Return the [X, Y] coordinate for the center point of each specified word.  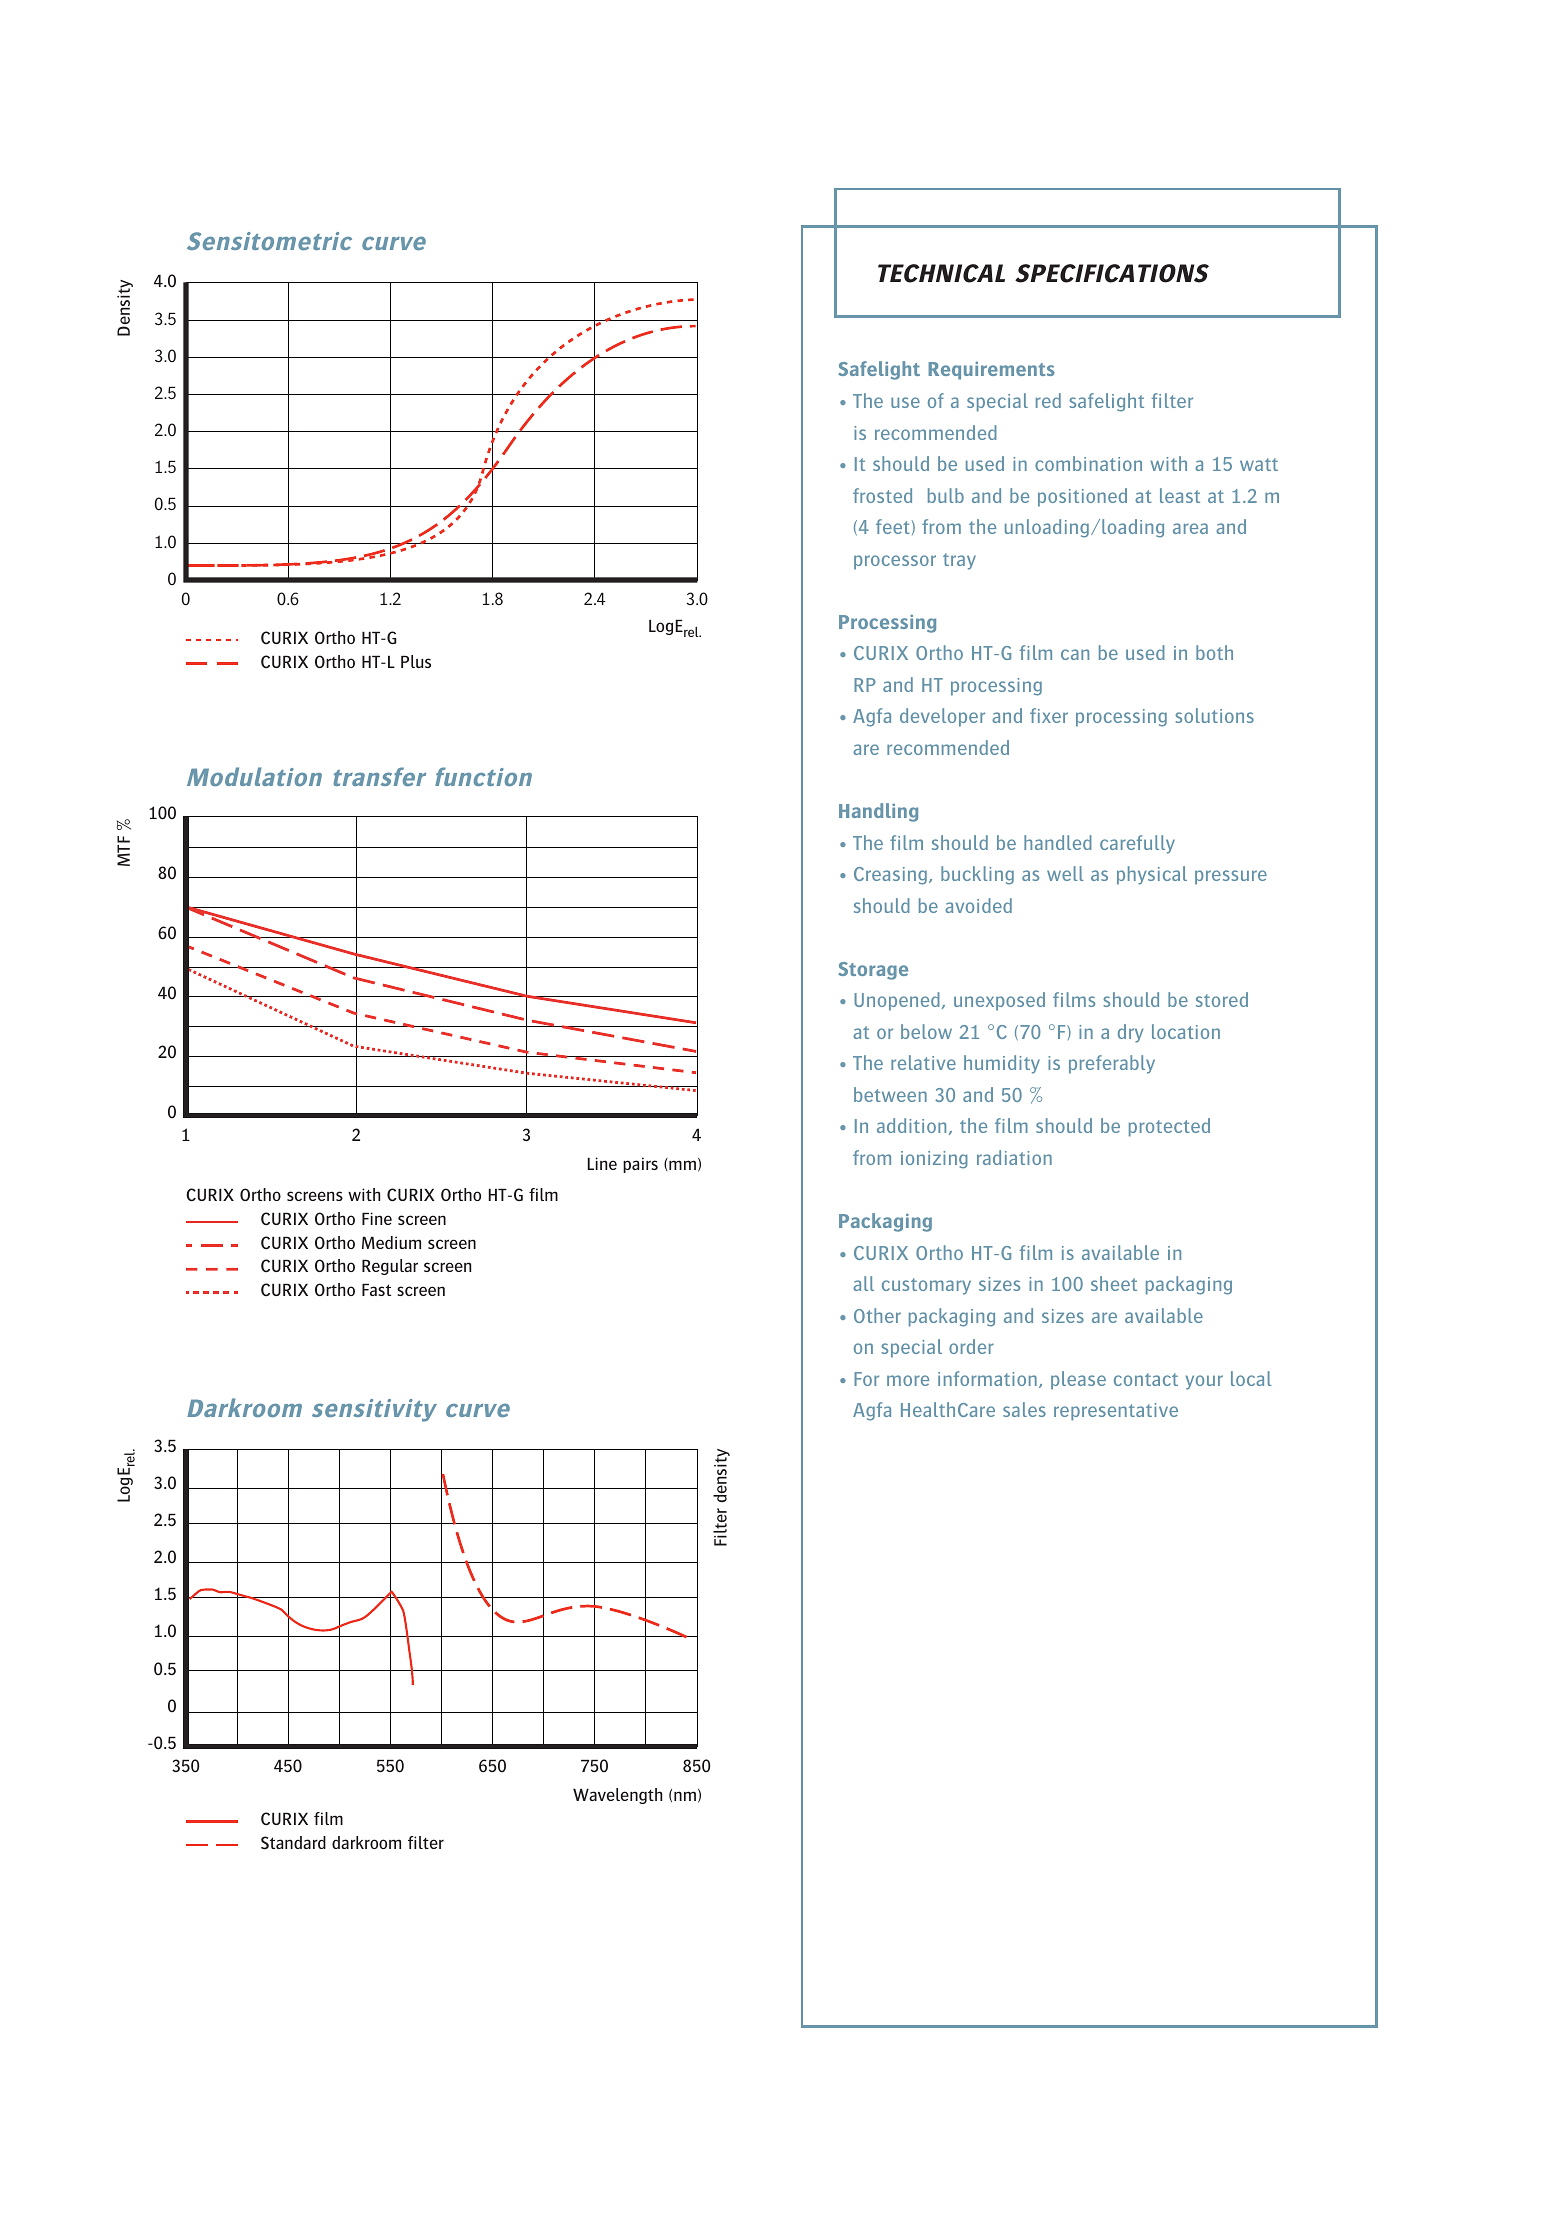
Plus [416, 661]
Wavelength [617, 1796]
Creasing [890, 876]
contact [1146, 1379]
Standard [293, 1843]
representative [1116, 1412]
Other [877, 1315]
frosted [882, 495]
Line [602, 1163]
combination [1088, 463]
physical [1152, 875]
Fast [376, 1290]
